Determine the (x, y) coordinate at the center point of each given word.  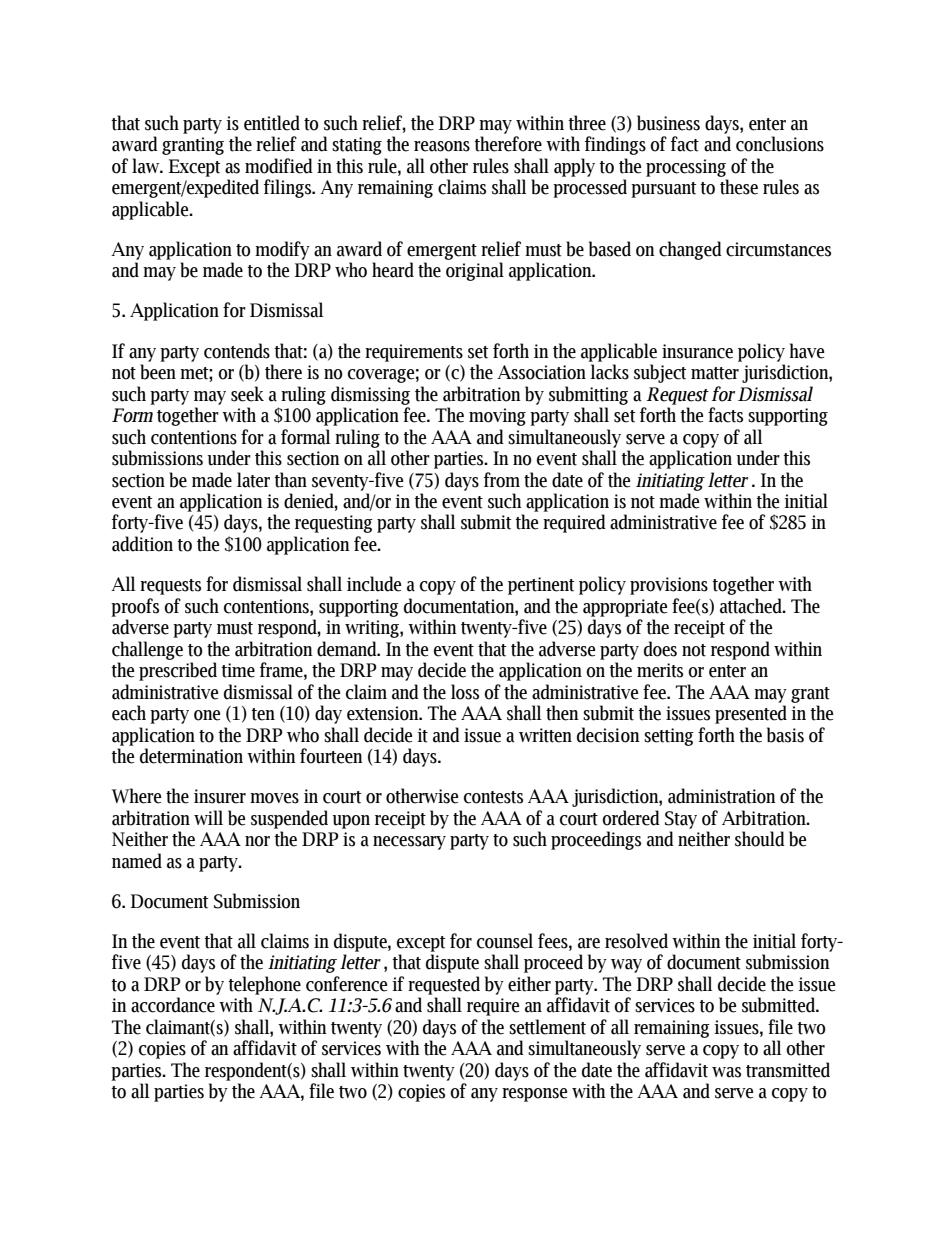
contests (493, 797)
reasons (442, 146)
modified (279, 166)
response (534, 1095)
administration (722, 796)
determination (191, 756)
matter (715, 373)
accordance (173, 1005)
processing (686, 168)
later (253, 480)
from (502, 480)
